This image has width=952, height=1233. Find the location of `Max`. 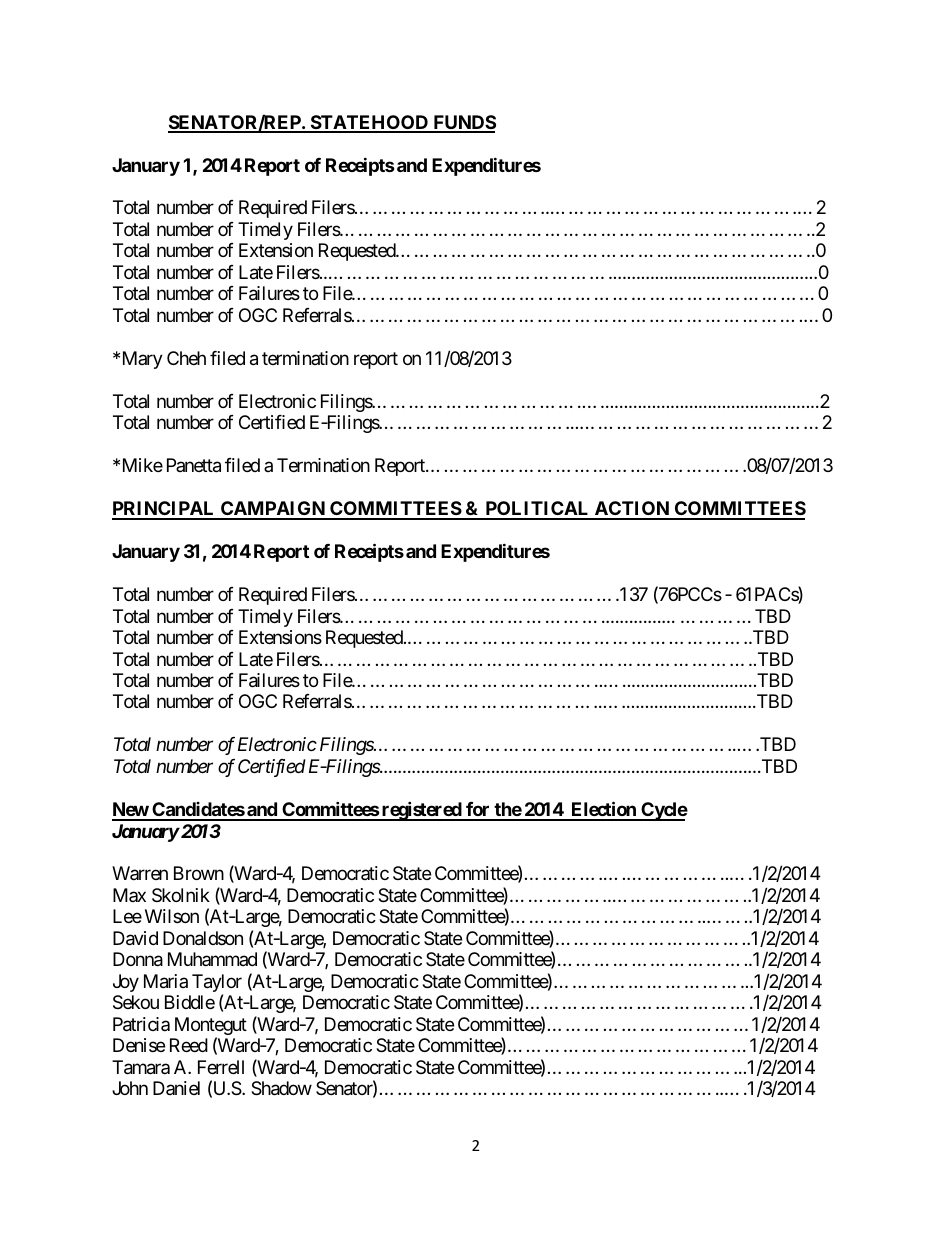

Max is located at coordinates (129, 895).
